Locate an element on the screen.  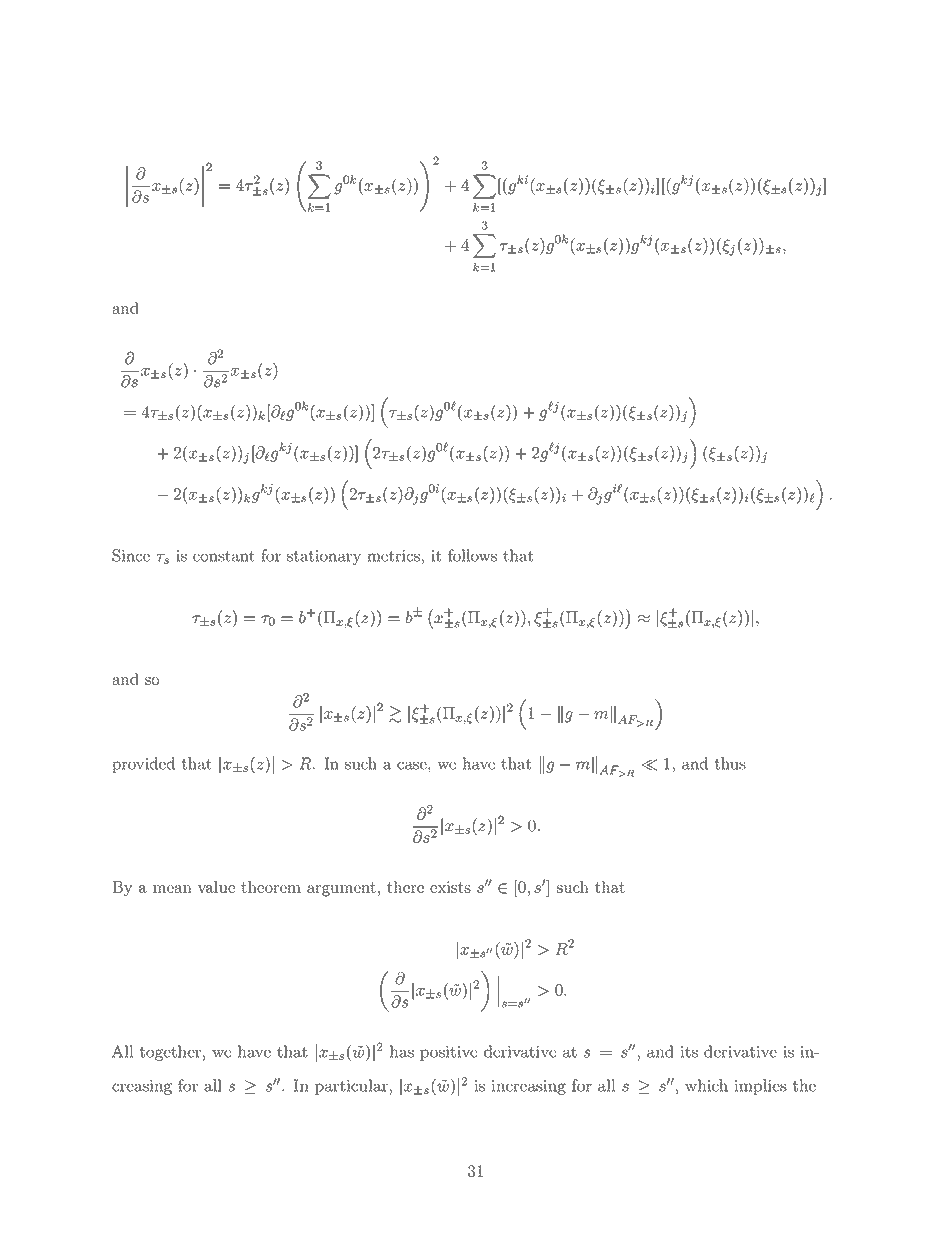
exists is located at coordinates (450, 887).
